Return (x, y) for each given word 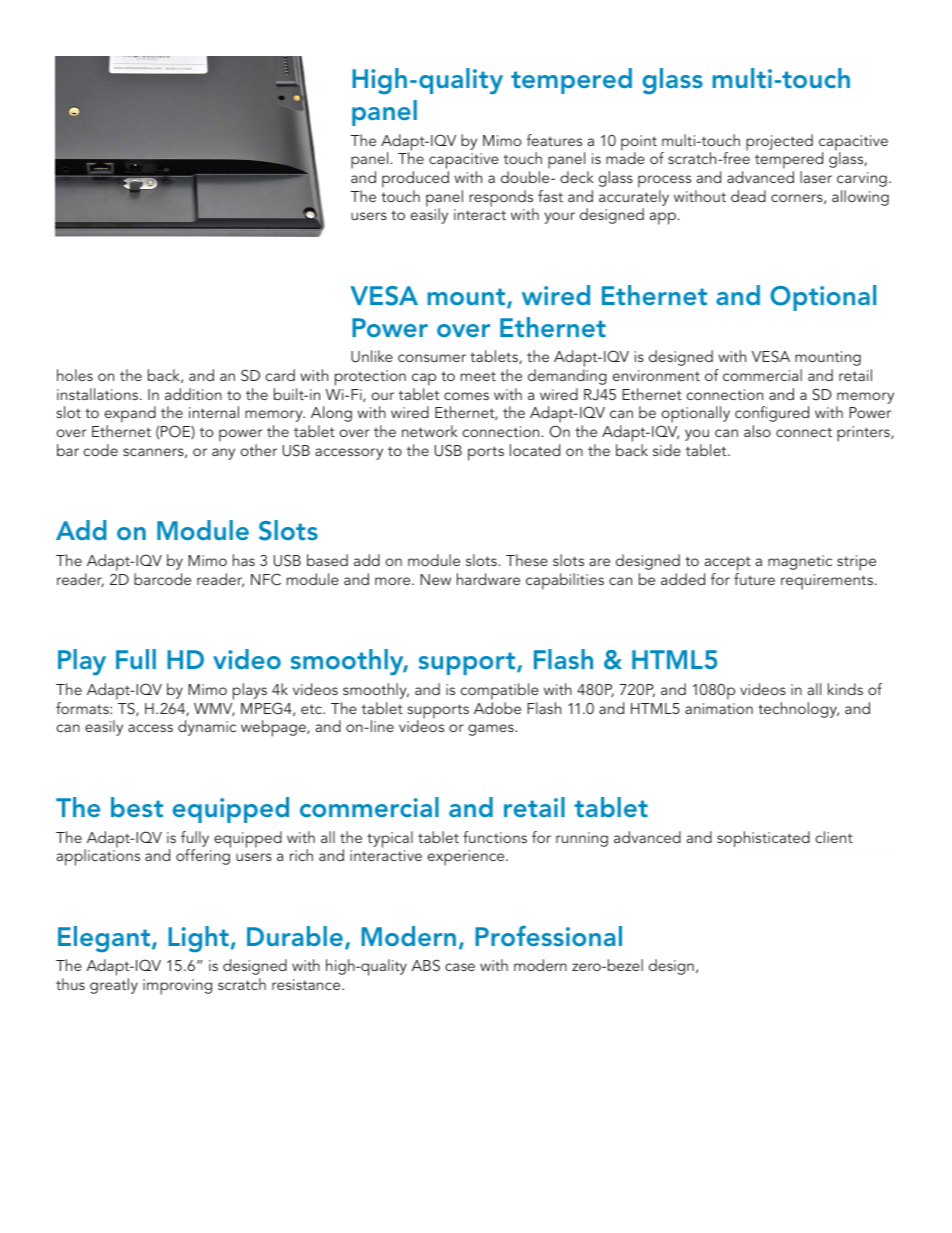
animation (719, 708)
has (244, 560)
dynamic (207, 728)
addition (193, 394)
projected (779, 142)
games (492, 730)
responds (501, 199)
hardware (488, 579)
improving (177, 987)
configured (772, 414)
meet (478, 376)
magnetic (800, 562)
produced (415, 179)
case (460, 967)
